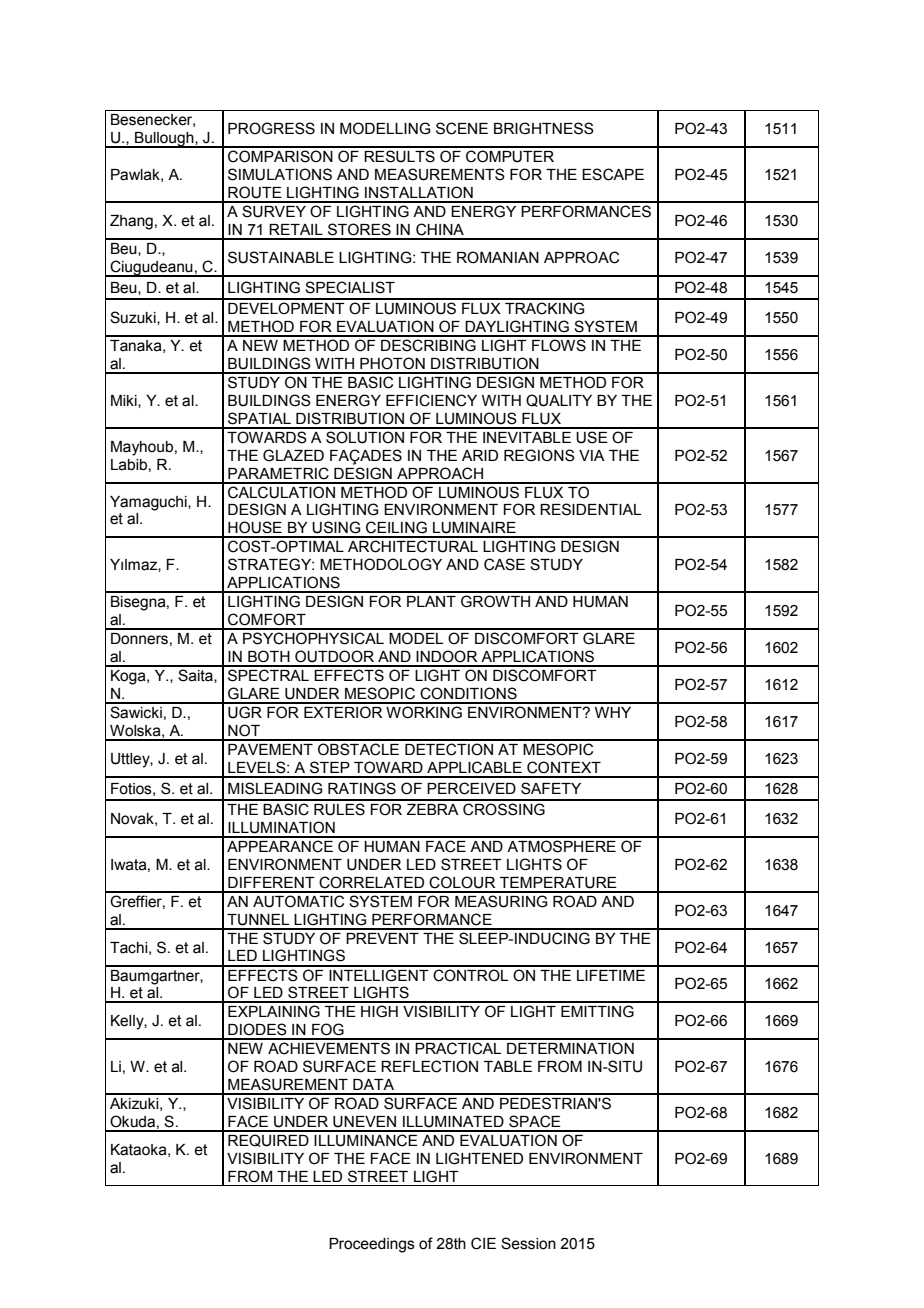 The width and height of the page is (924, 1308). Describe the element at coordinates (544, 128) in the page. I see `BRIGHTNESS` at that location.
